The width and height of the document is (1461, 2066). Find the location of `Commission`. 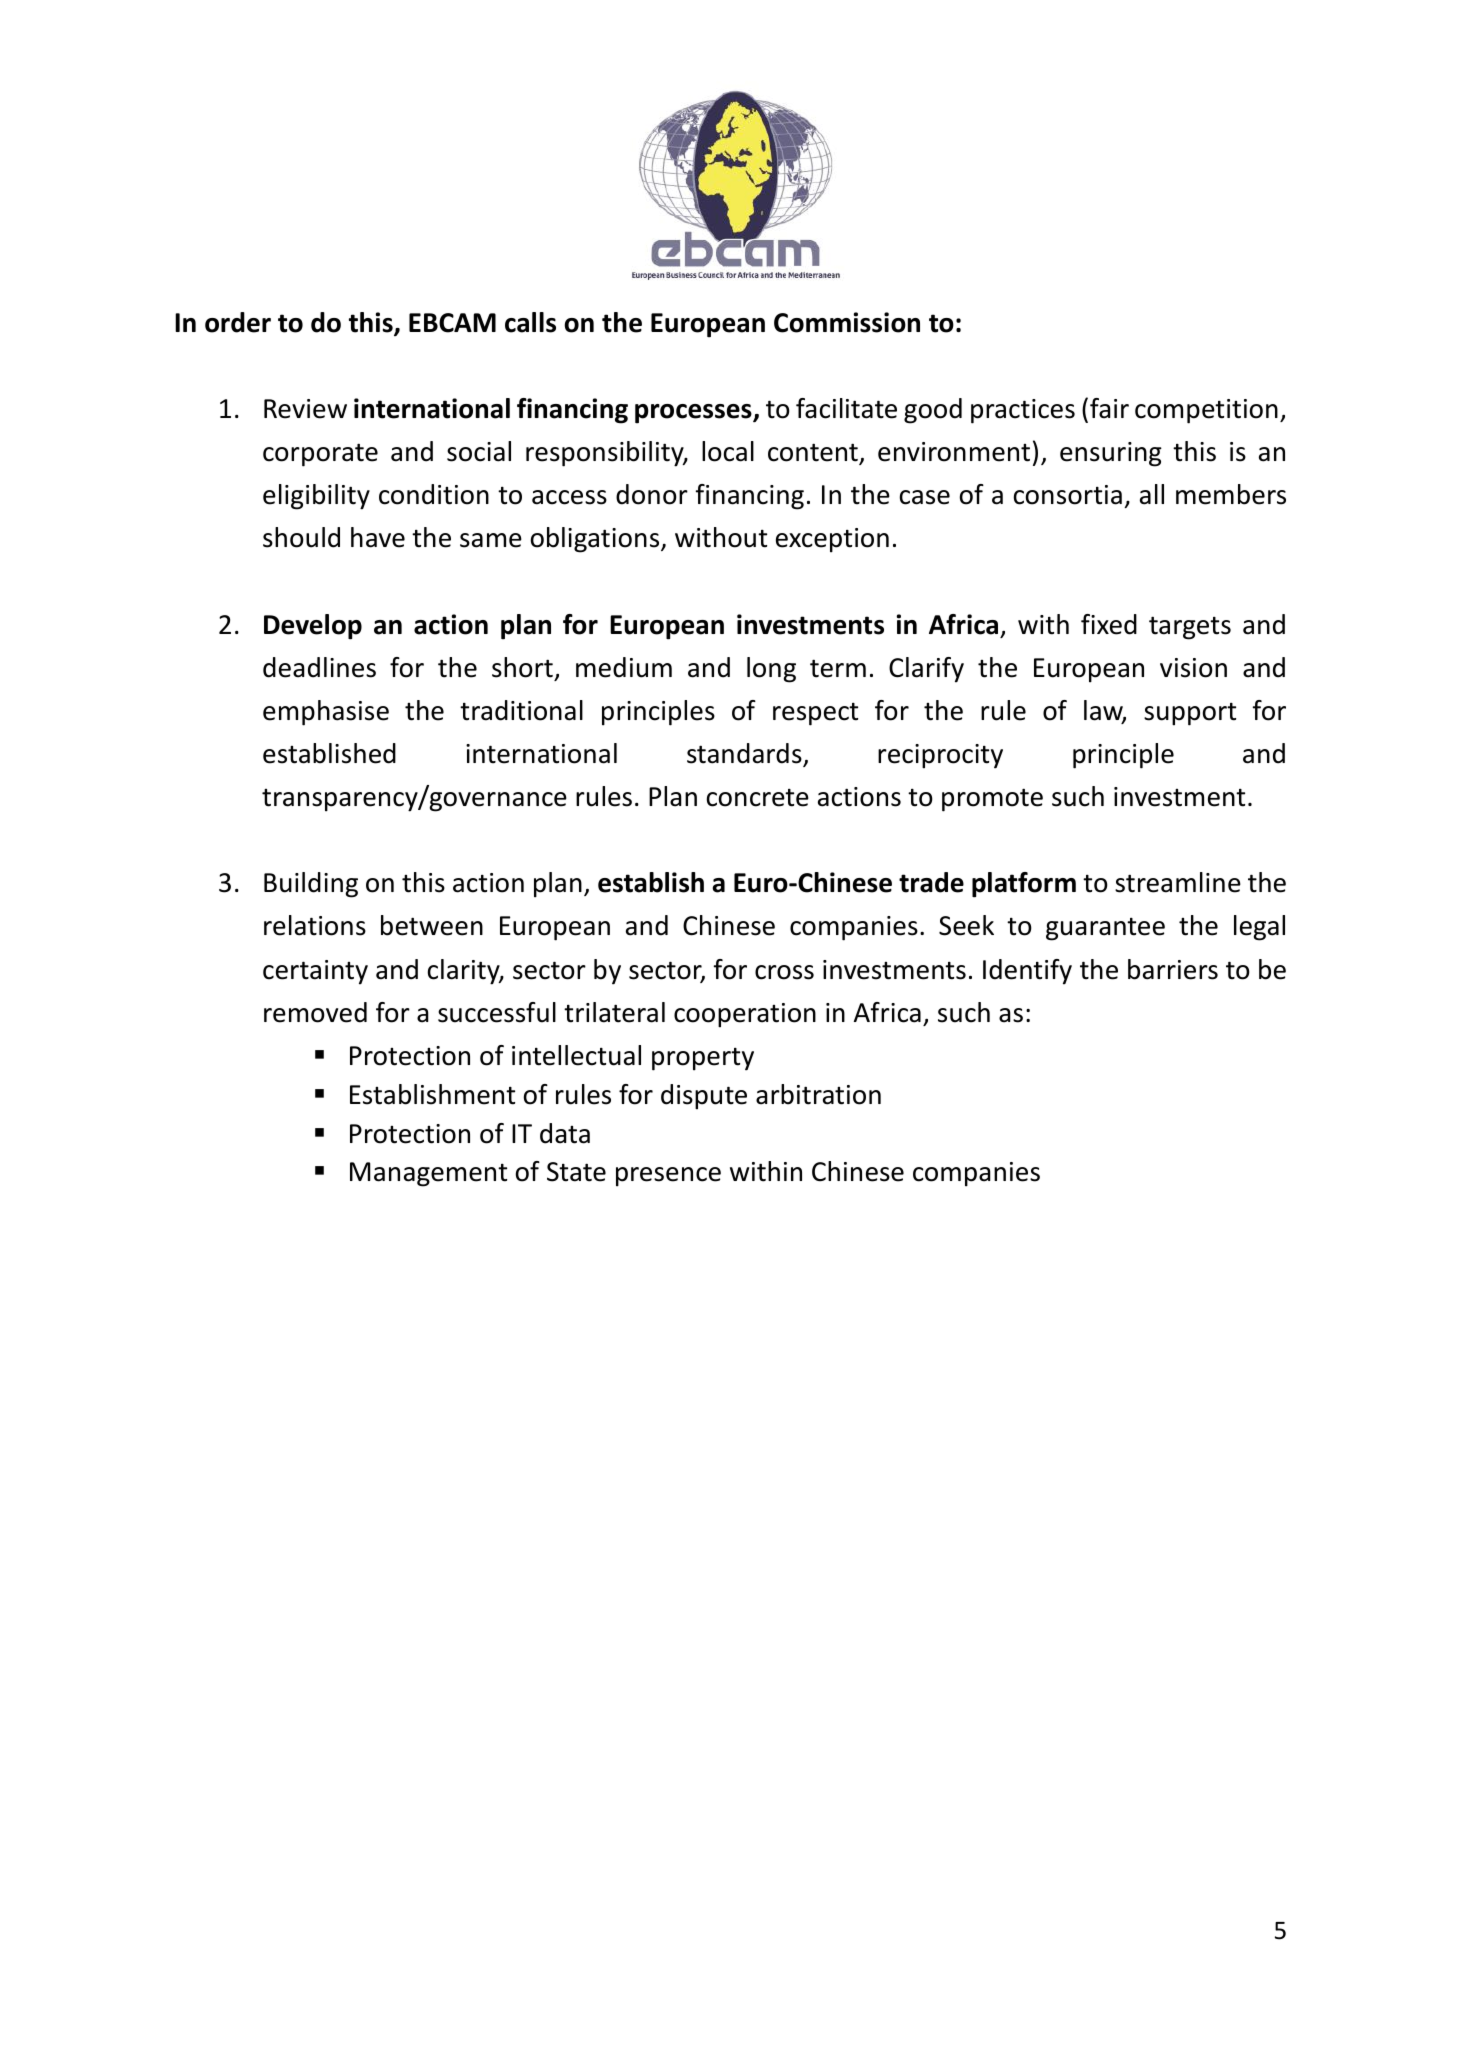

Commission is located at coordinates (847, 322).
